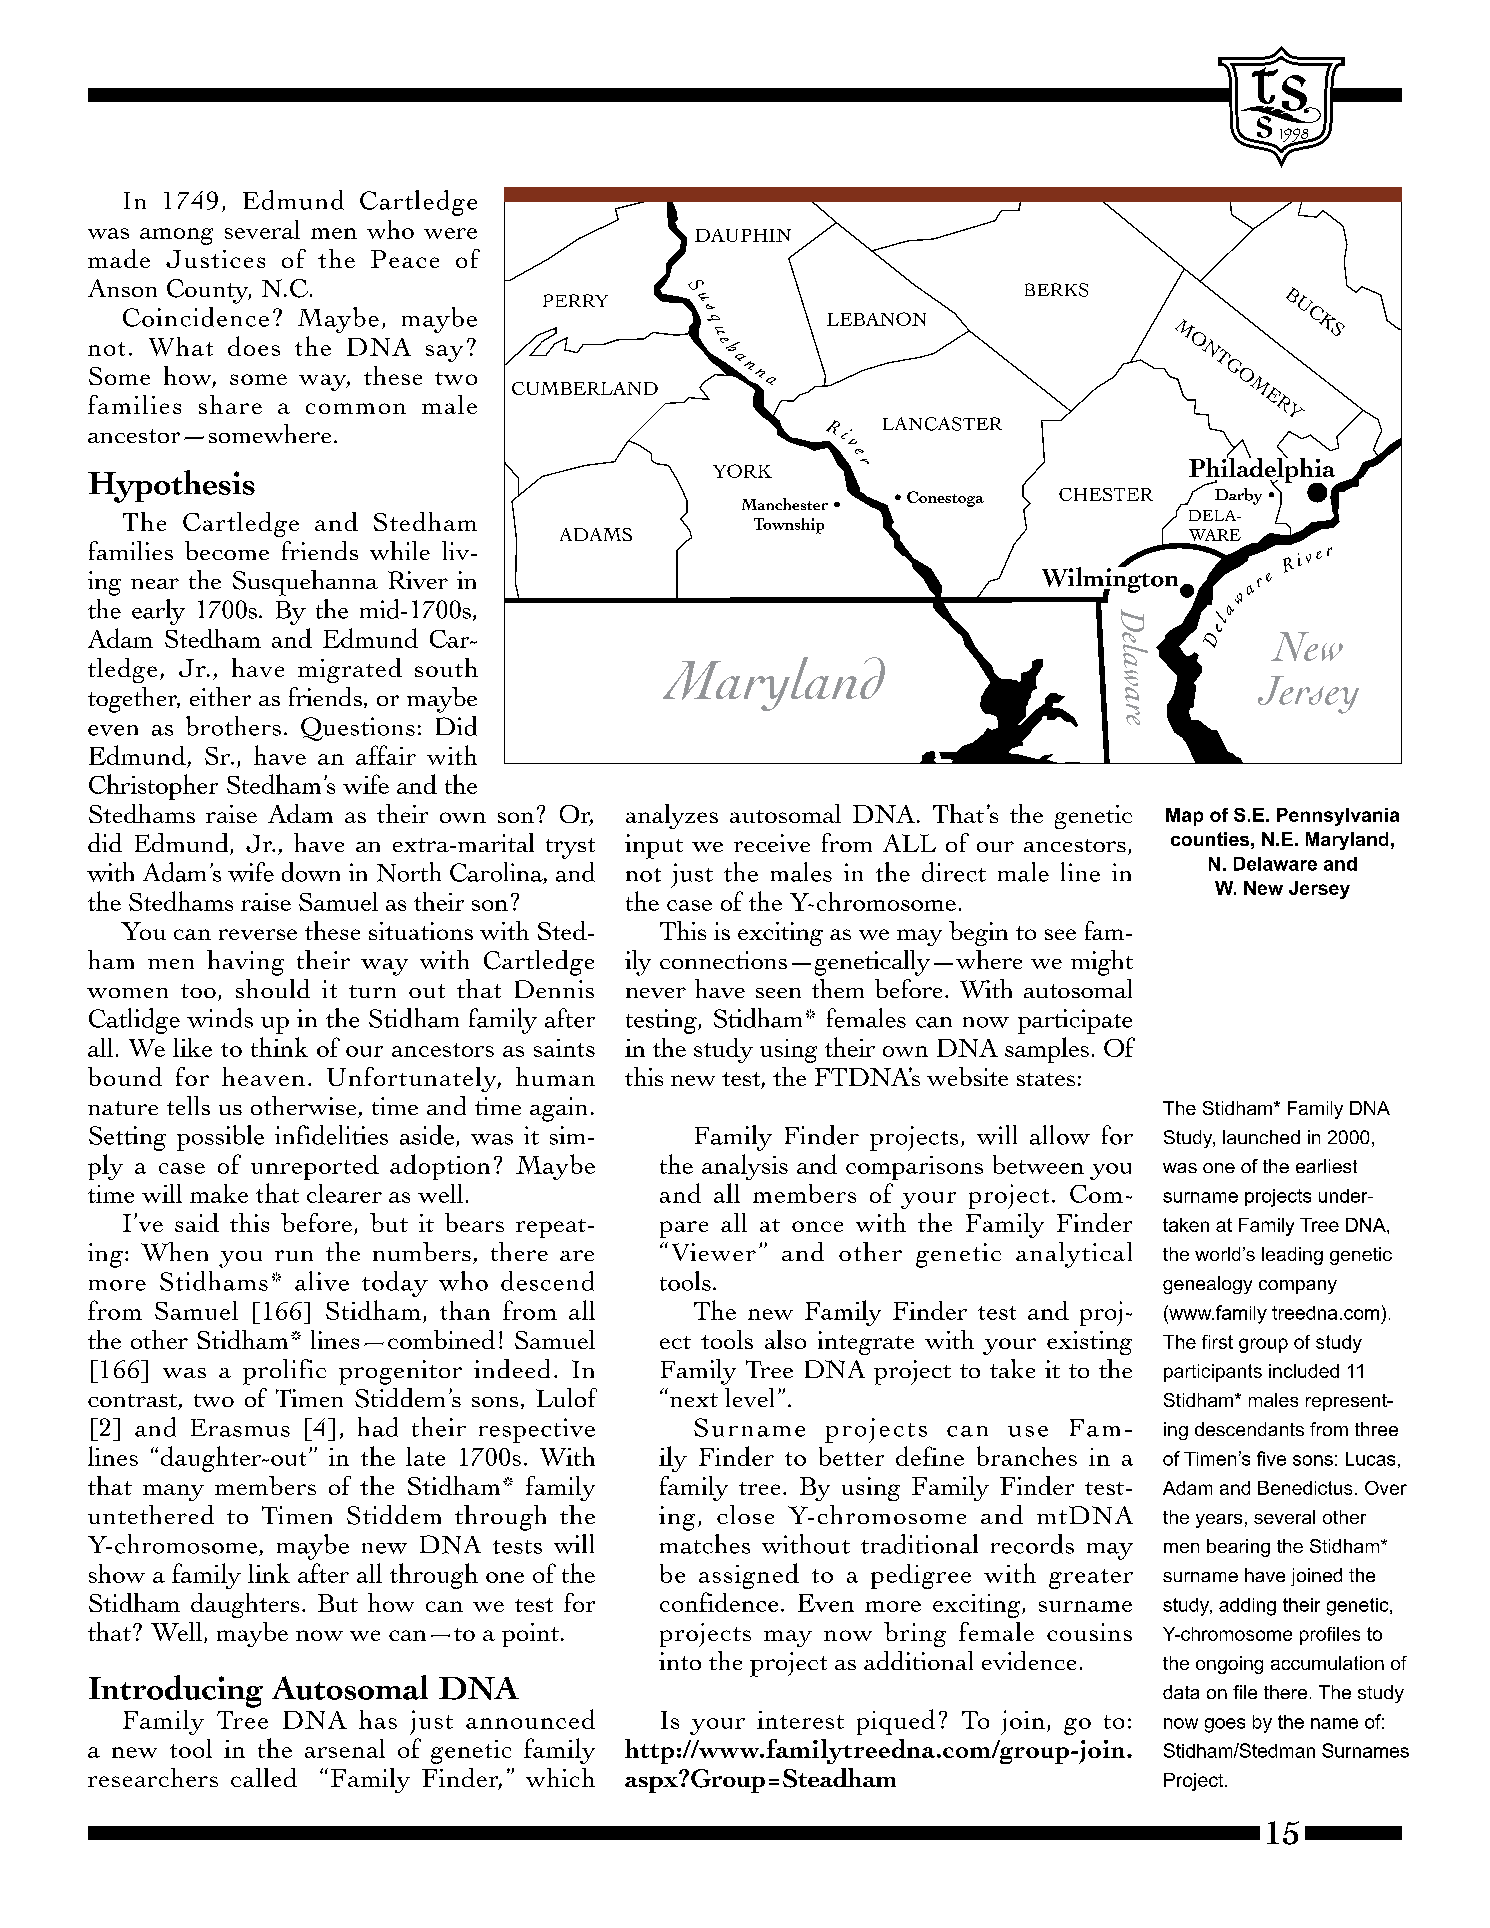  What do you see at coordinates (209, 291) in the image?
I see `County` at bounding box center [209, 291].
